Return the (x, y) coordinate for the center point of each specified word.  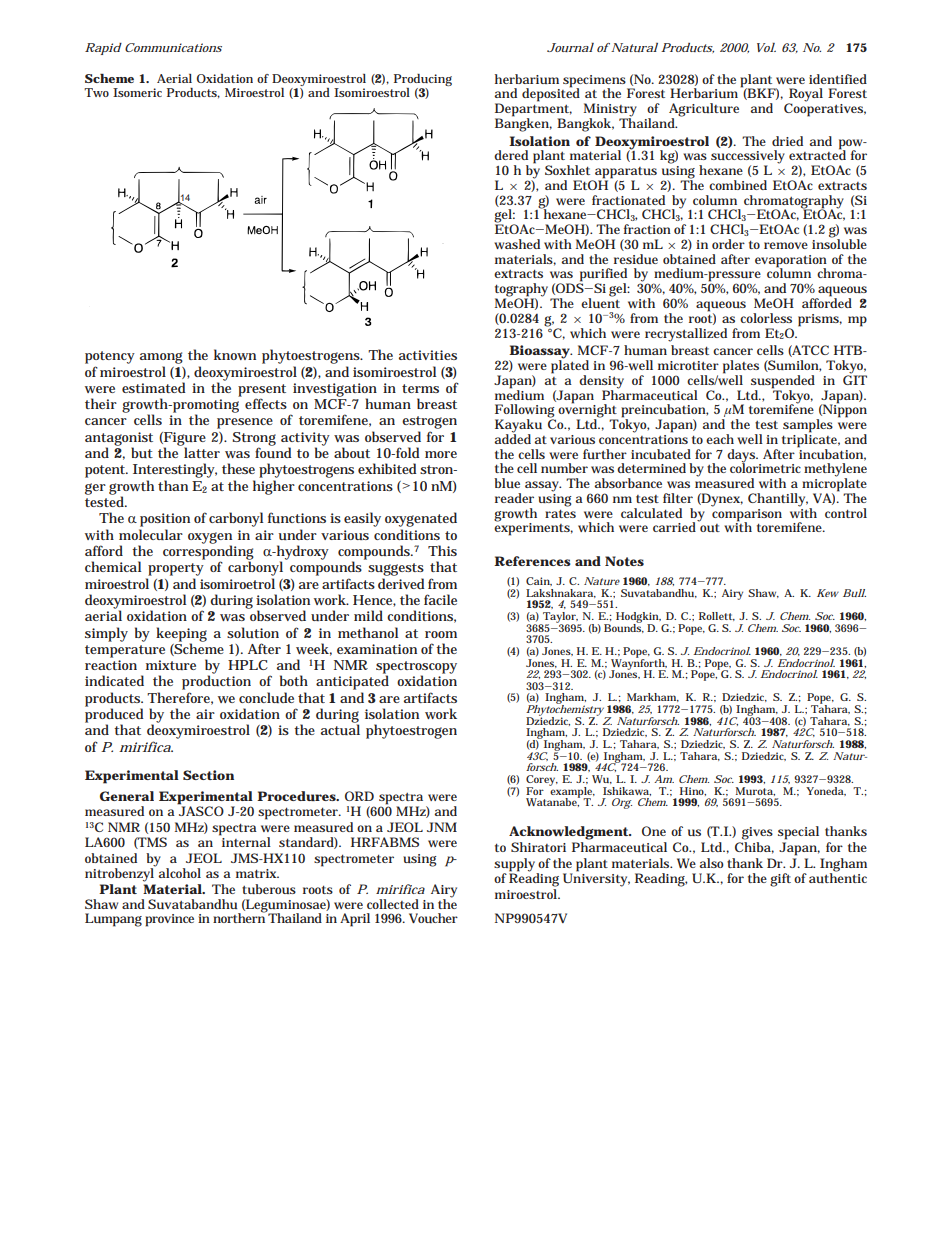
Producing (423, 81)
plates (741, 368)
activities (428, 355)
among (161, 358)
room (441, 634)
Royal (805, 96)
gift (780, 880)
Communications (173, 47)
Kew (828, 593)
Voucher (433, 918)
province (169, 920)
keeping (181, 635)
